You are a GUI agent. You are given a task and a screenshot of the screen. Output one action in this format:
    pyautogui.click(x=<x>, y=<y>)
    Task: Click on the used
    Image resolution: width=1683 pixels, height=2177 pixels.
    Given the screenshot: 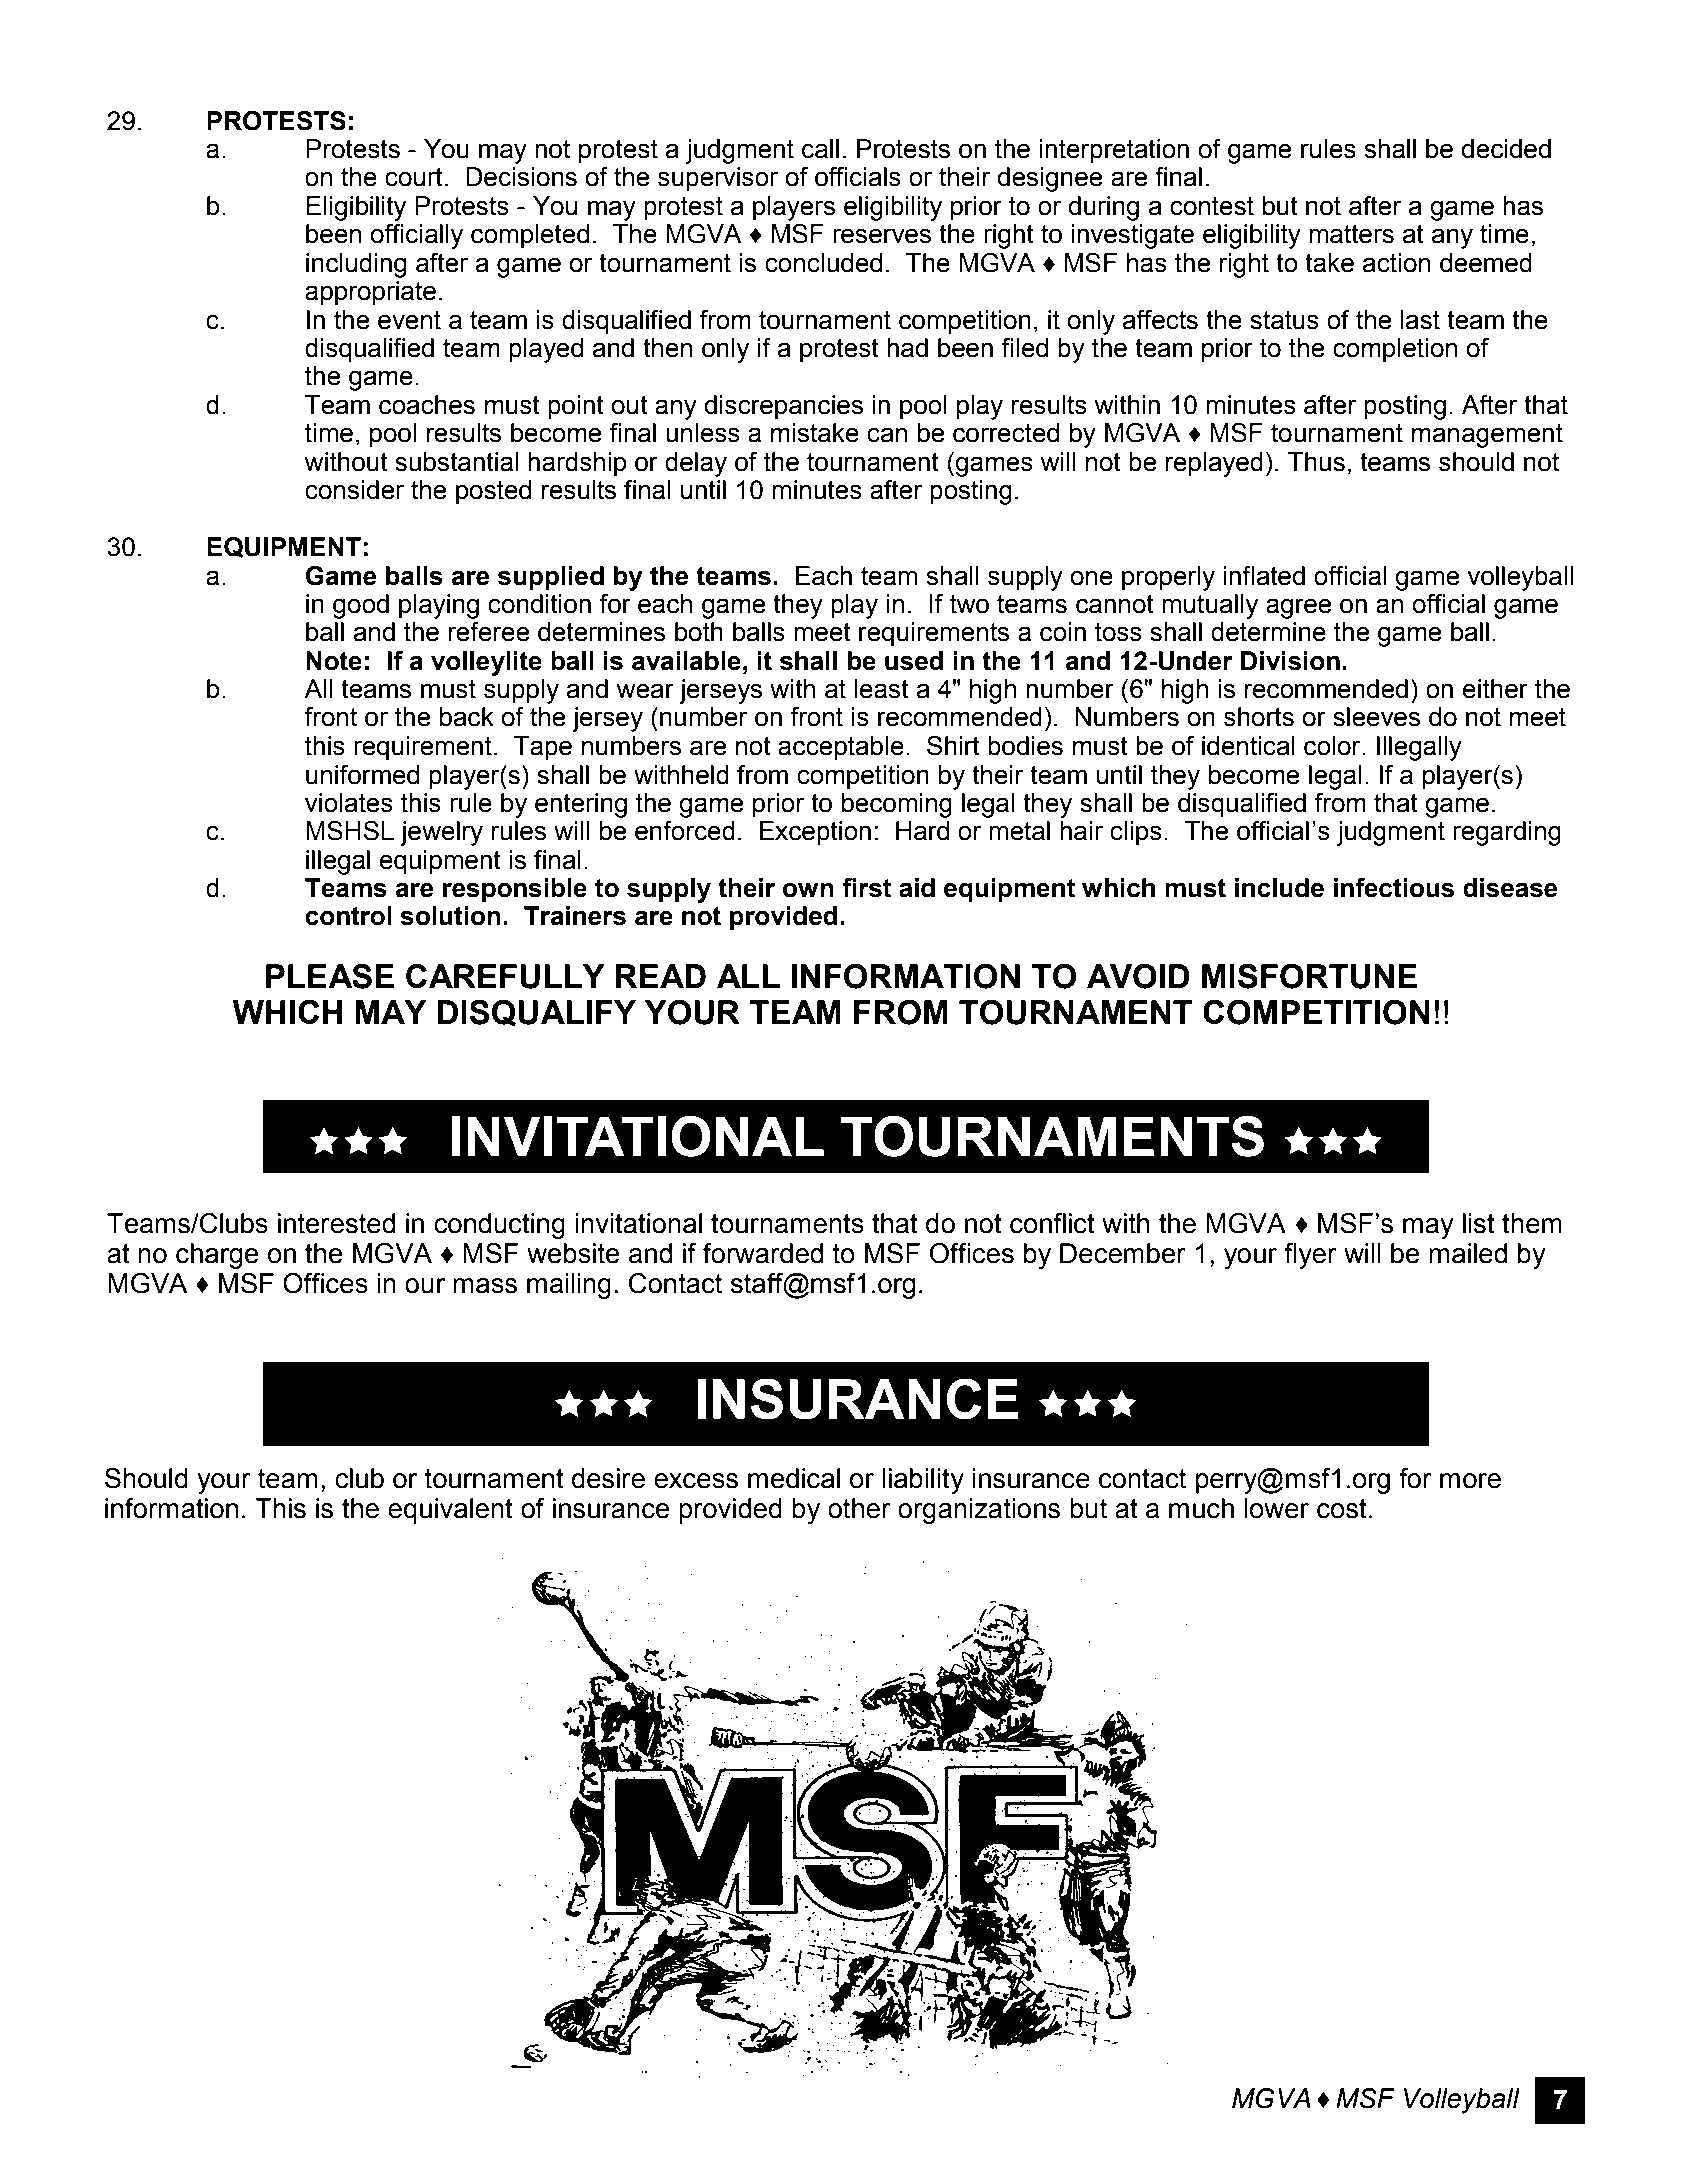 What is the action you would take?
    pyautogui.click(x=914, y=661)
